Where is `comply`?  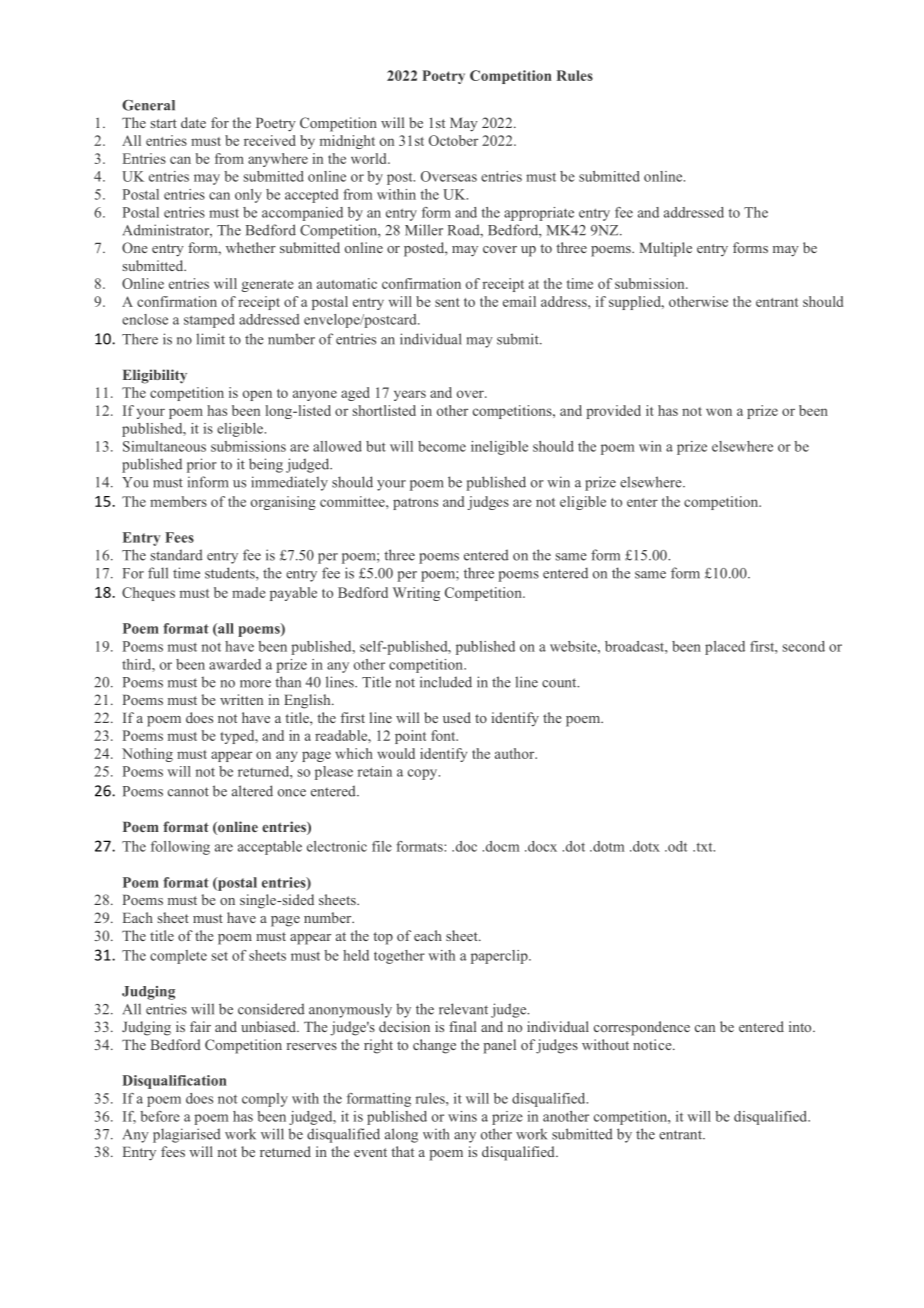
comply is located at coordinates (265, 1100).
